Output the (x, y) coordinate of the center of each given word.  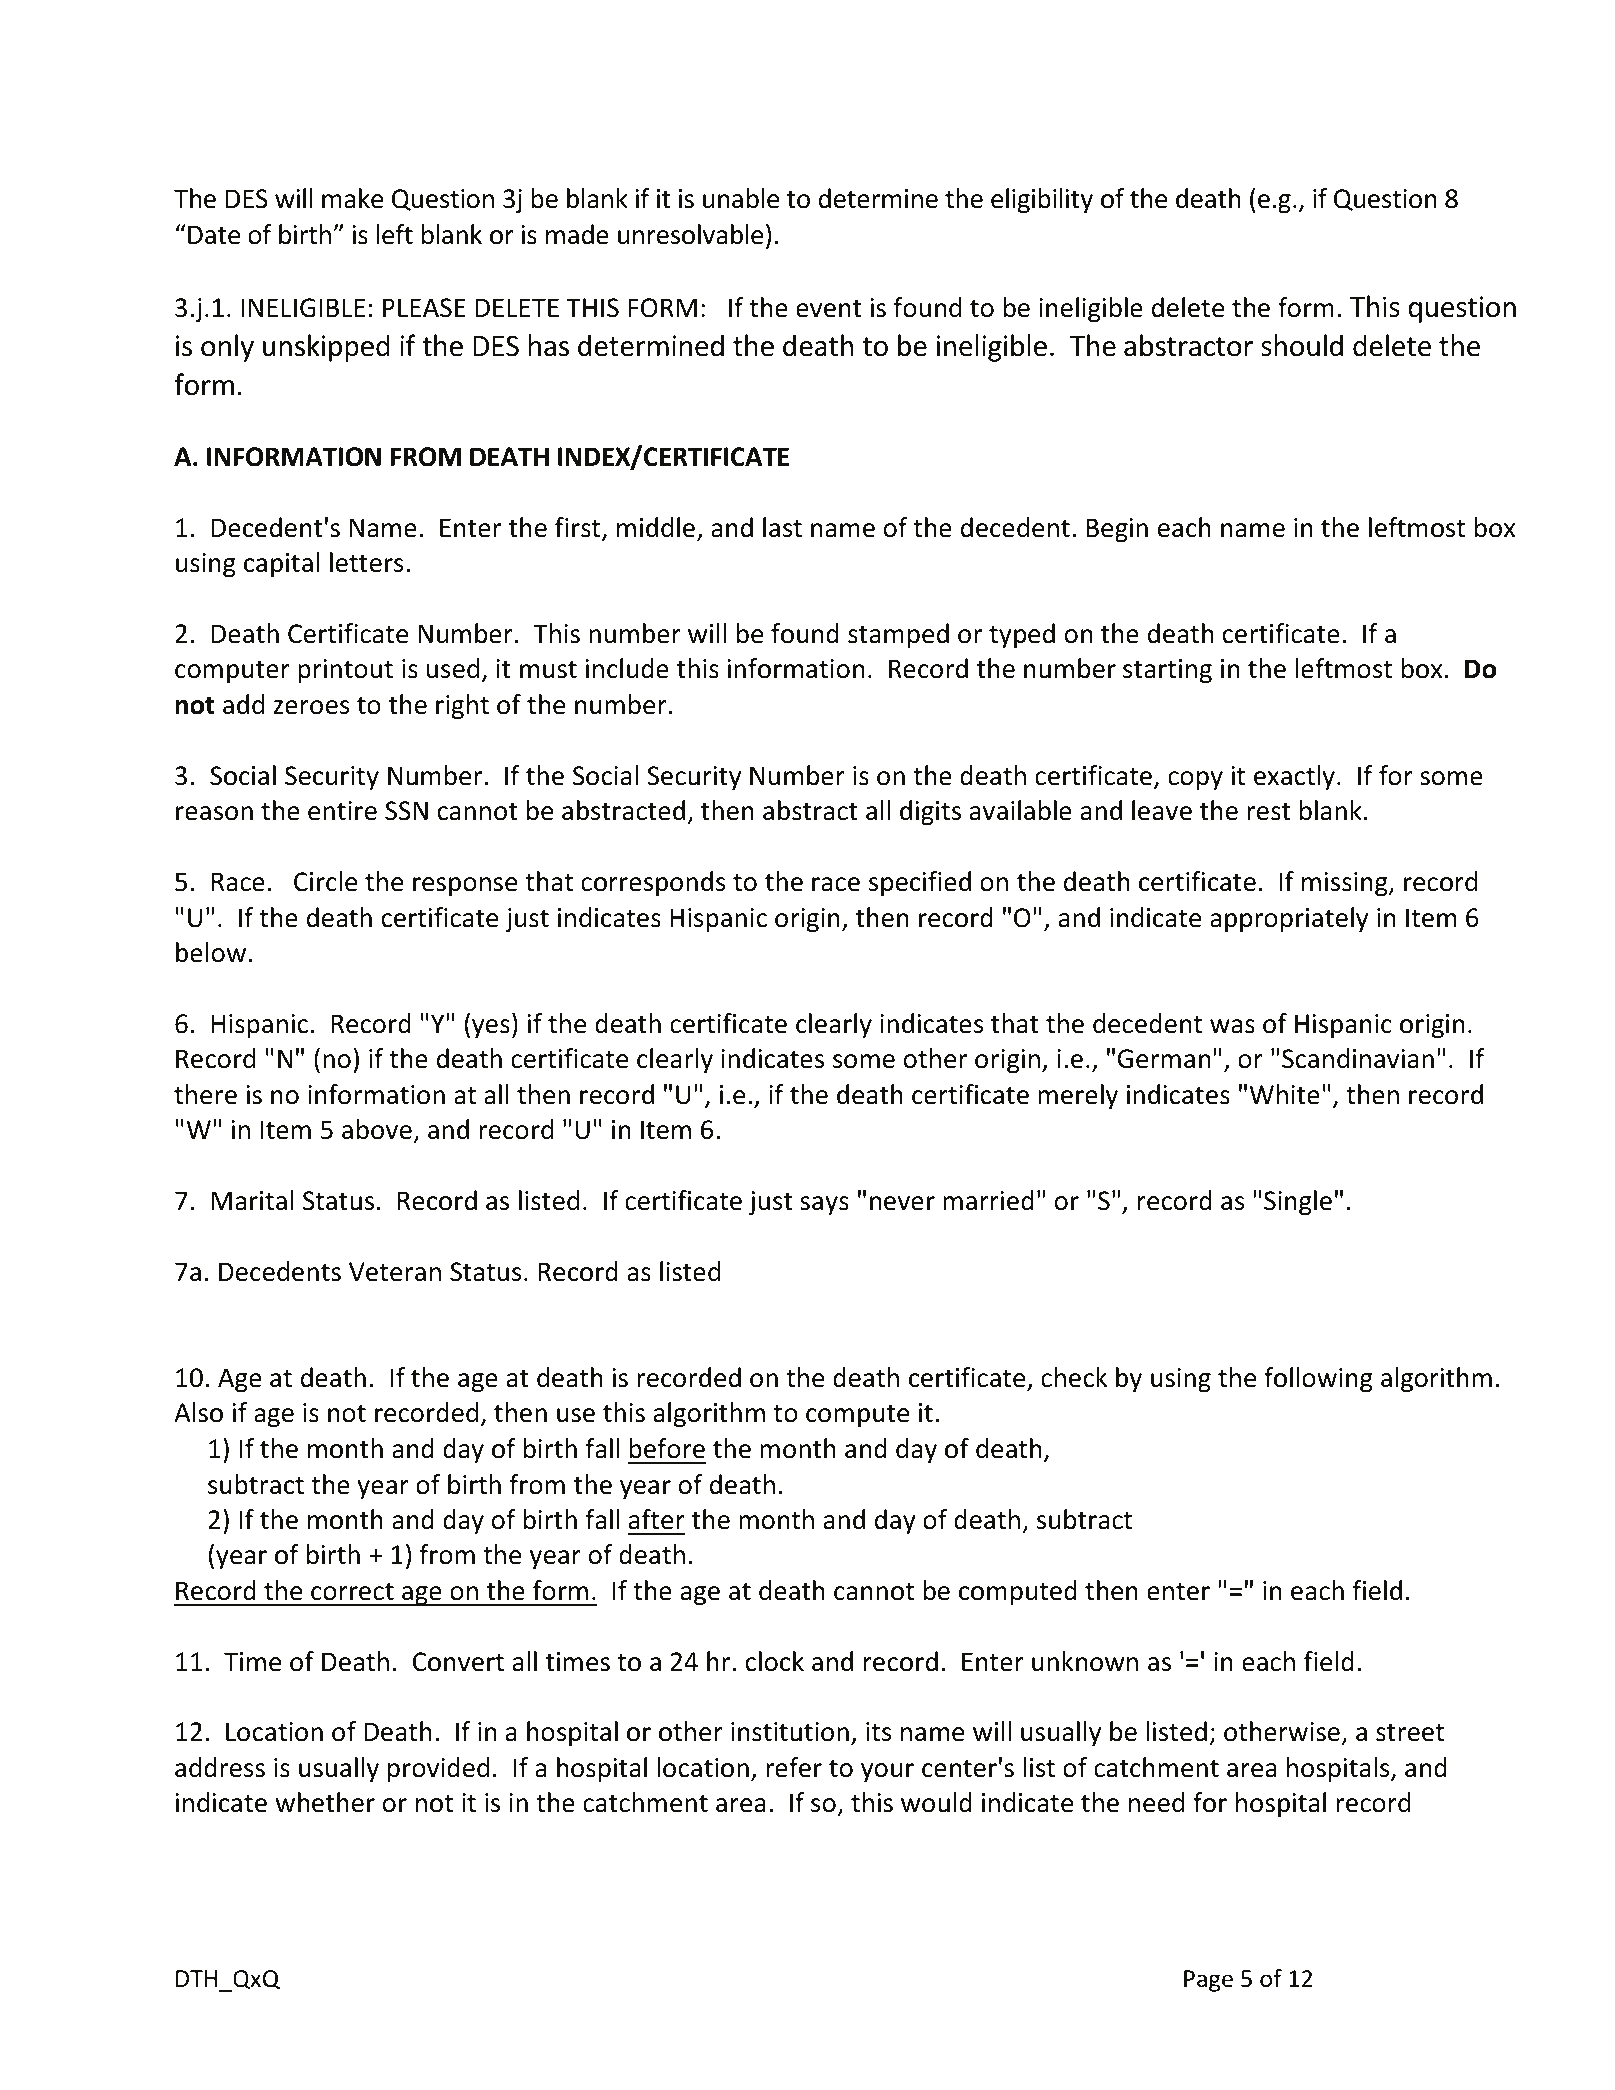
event (829, 309)
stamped (898, 635)
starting (1167, 671)
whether (325, 1802)
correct (352, 1592)
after (657, 1519)
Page (1208, 1981)
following (1318, 1379)
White (1284, 1094)
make (352, 198)
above (377, 1129)
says (824, 1205)
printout (345, 671)
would (936, 1802)
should (1302, 345)
